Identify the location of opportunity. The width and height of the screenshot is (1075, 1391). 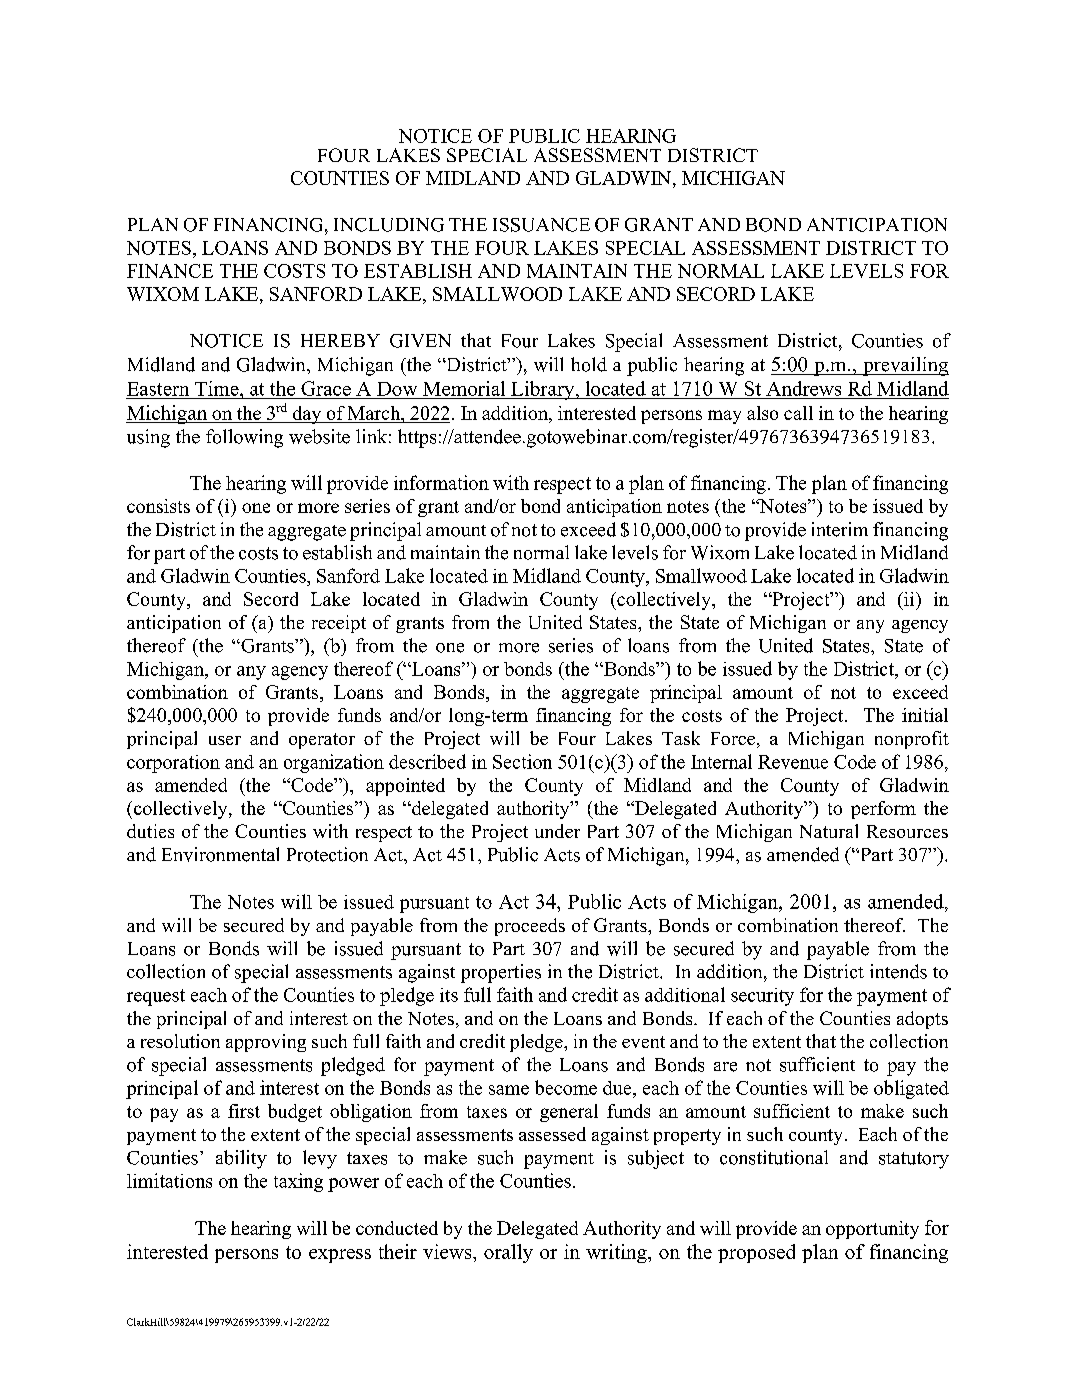
(872, 1230).
